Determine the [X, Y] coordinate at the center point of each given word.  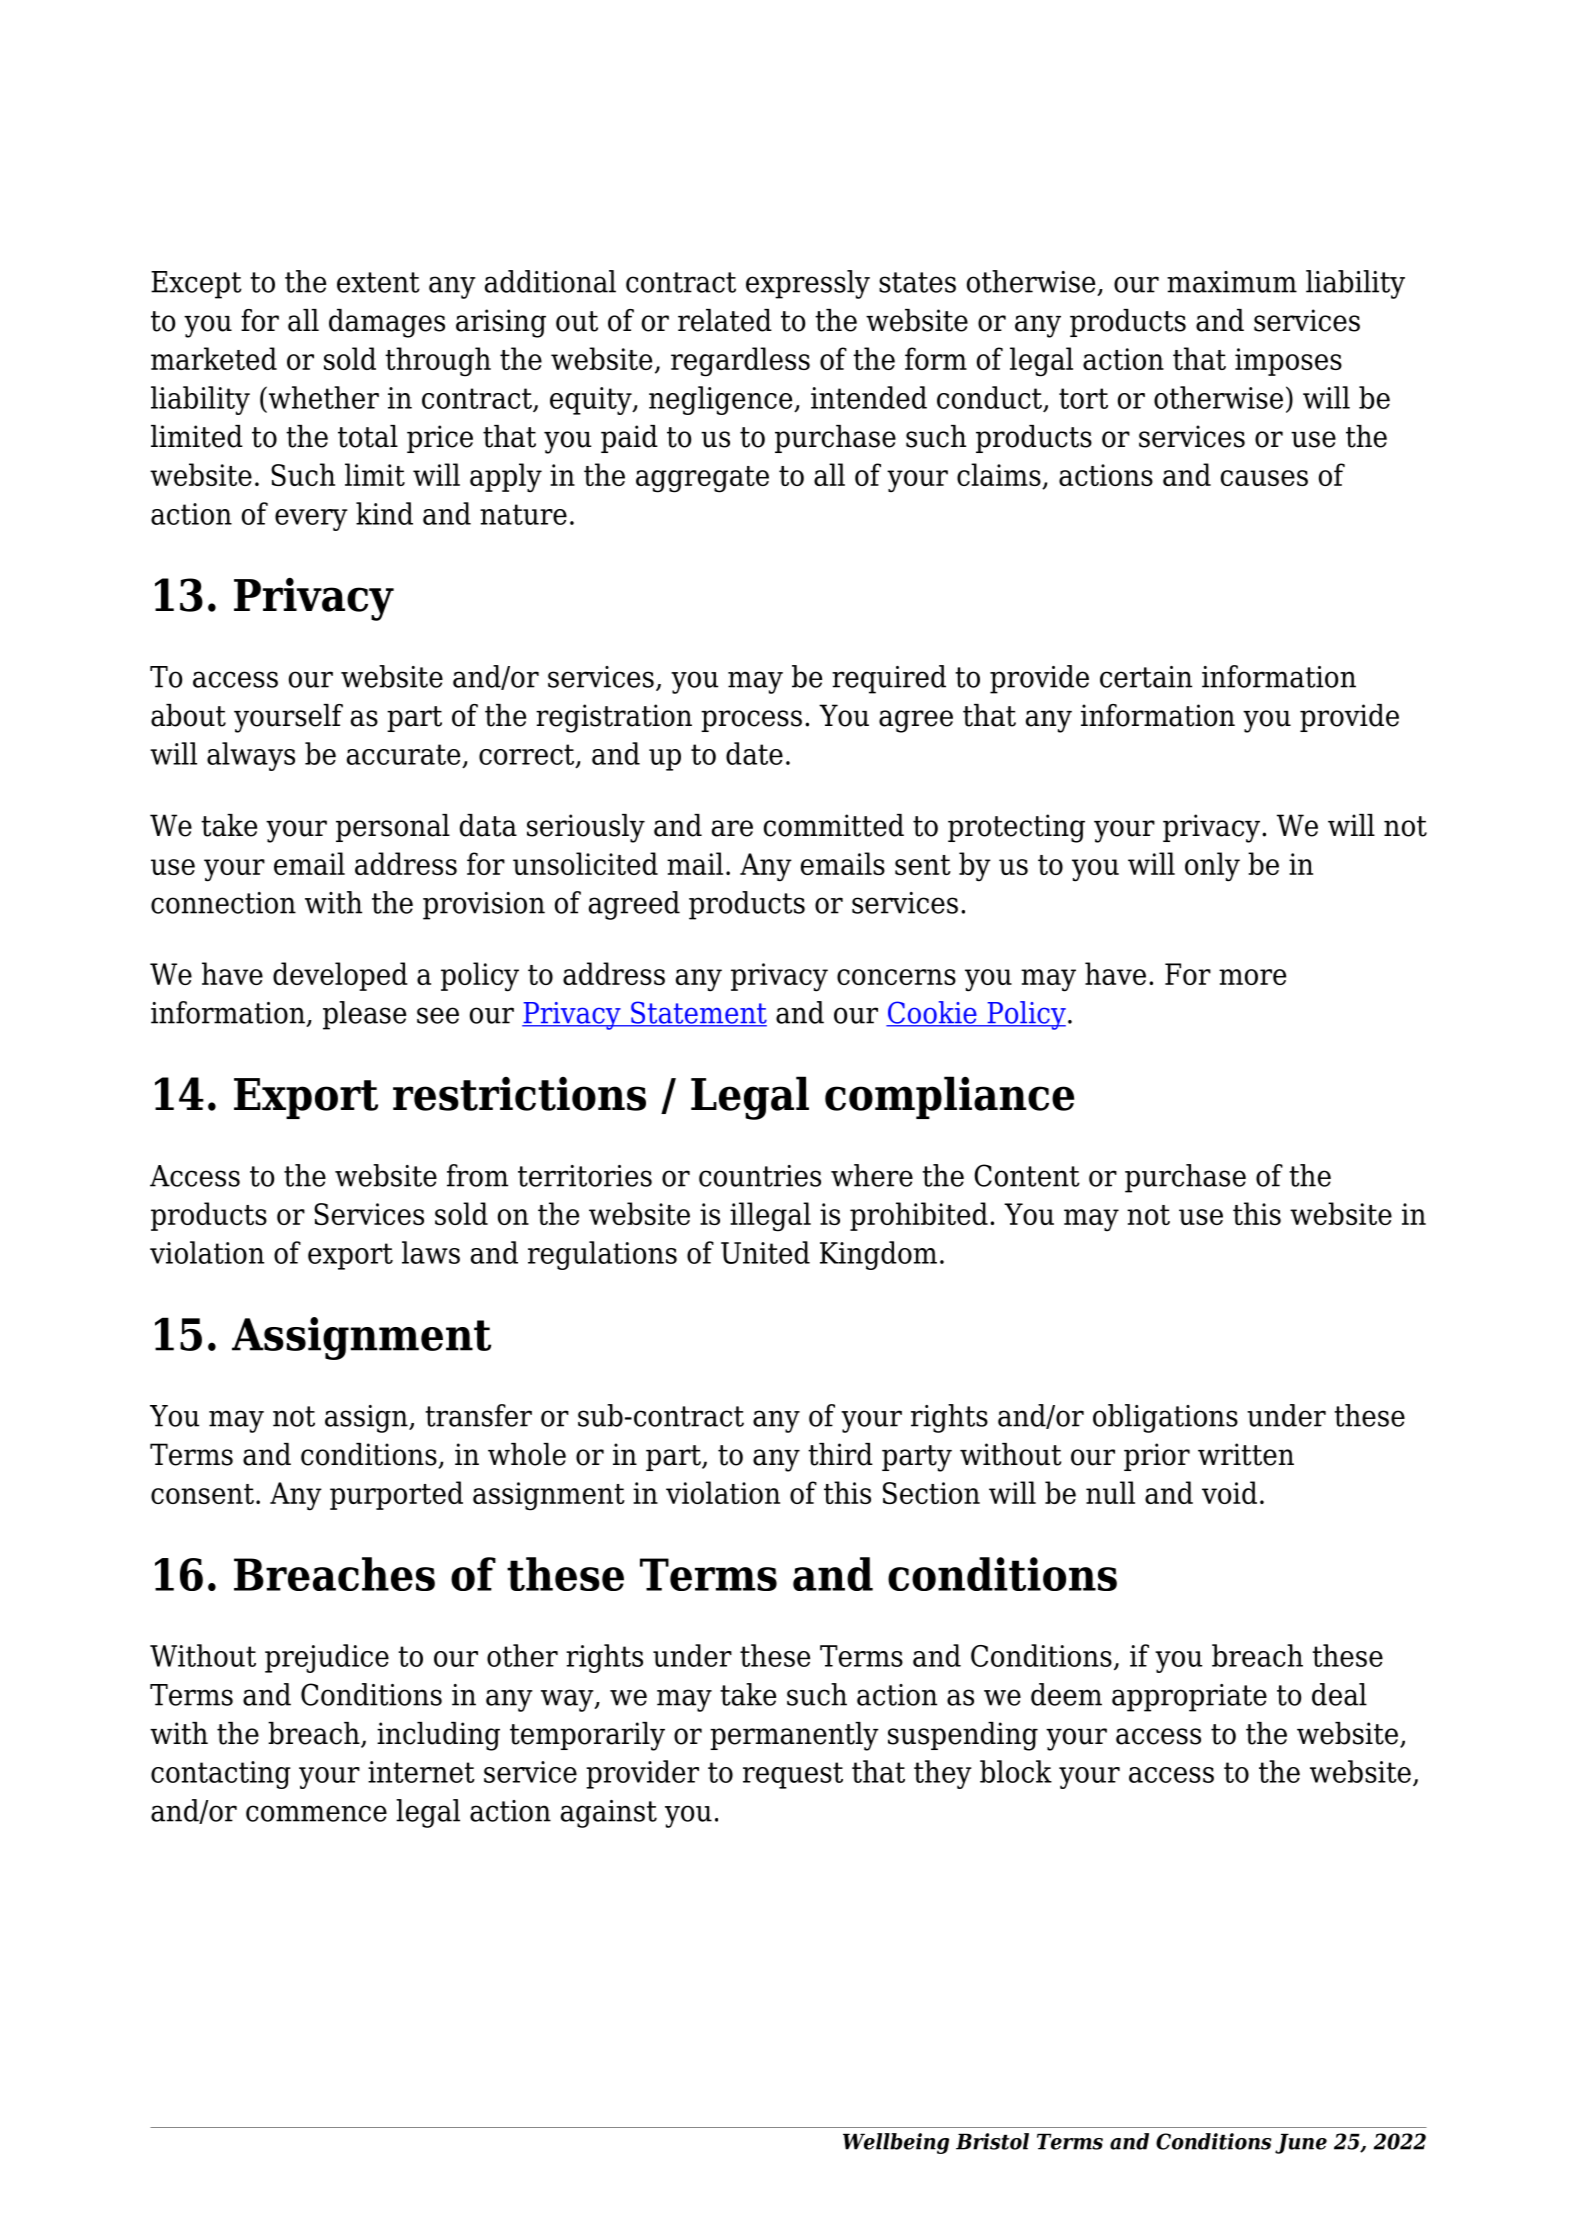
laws [431, 1252]
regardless [740, 362]
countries [760, 1176]
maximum [1232, 282]
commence [316, 1813]
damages [387, 323]
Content [1027, 1175]
